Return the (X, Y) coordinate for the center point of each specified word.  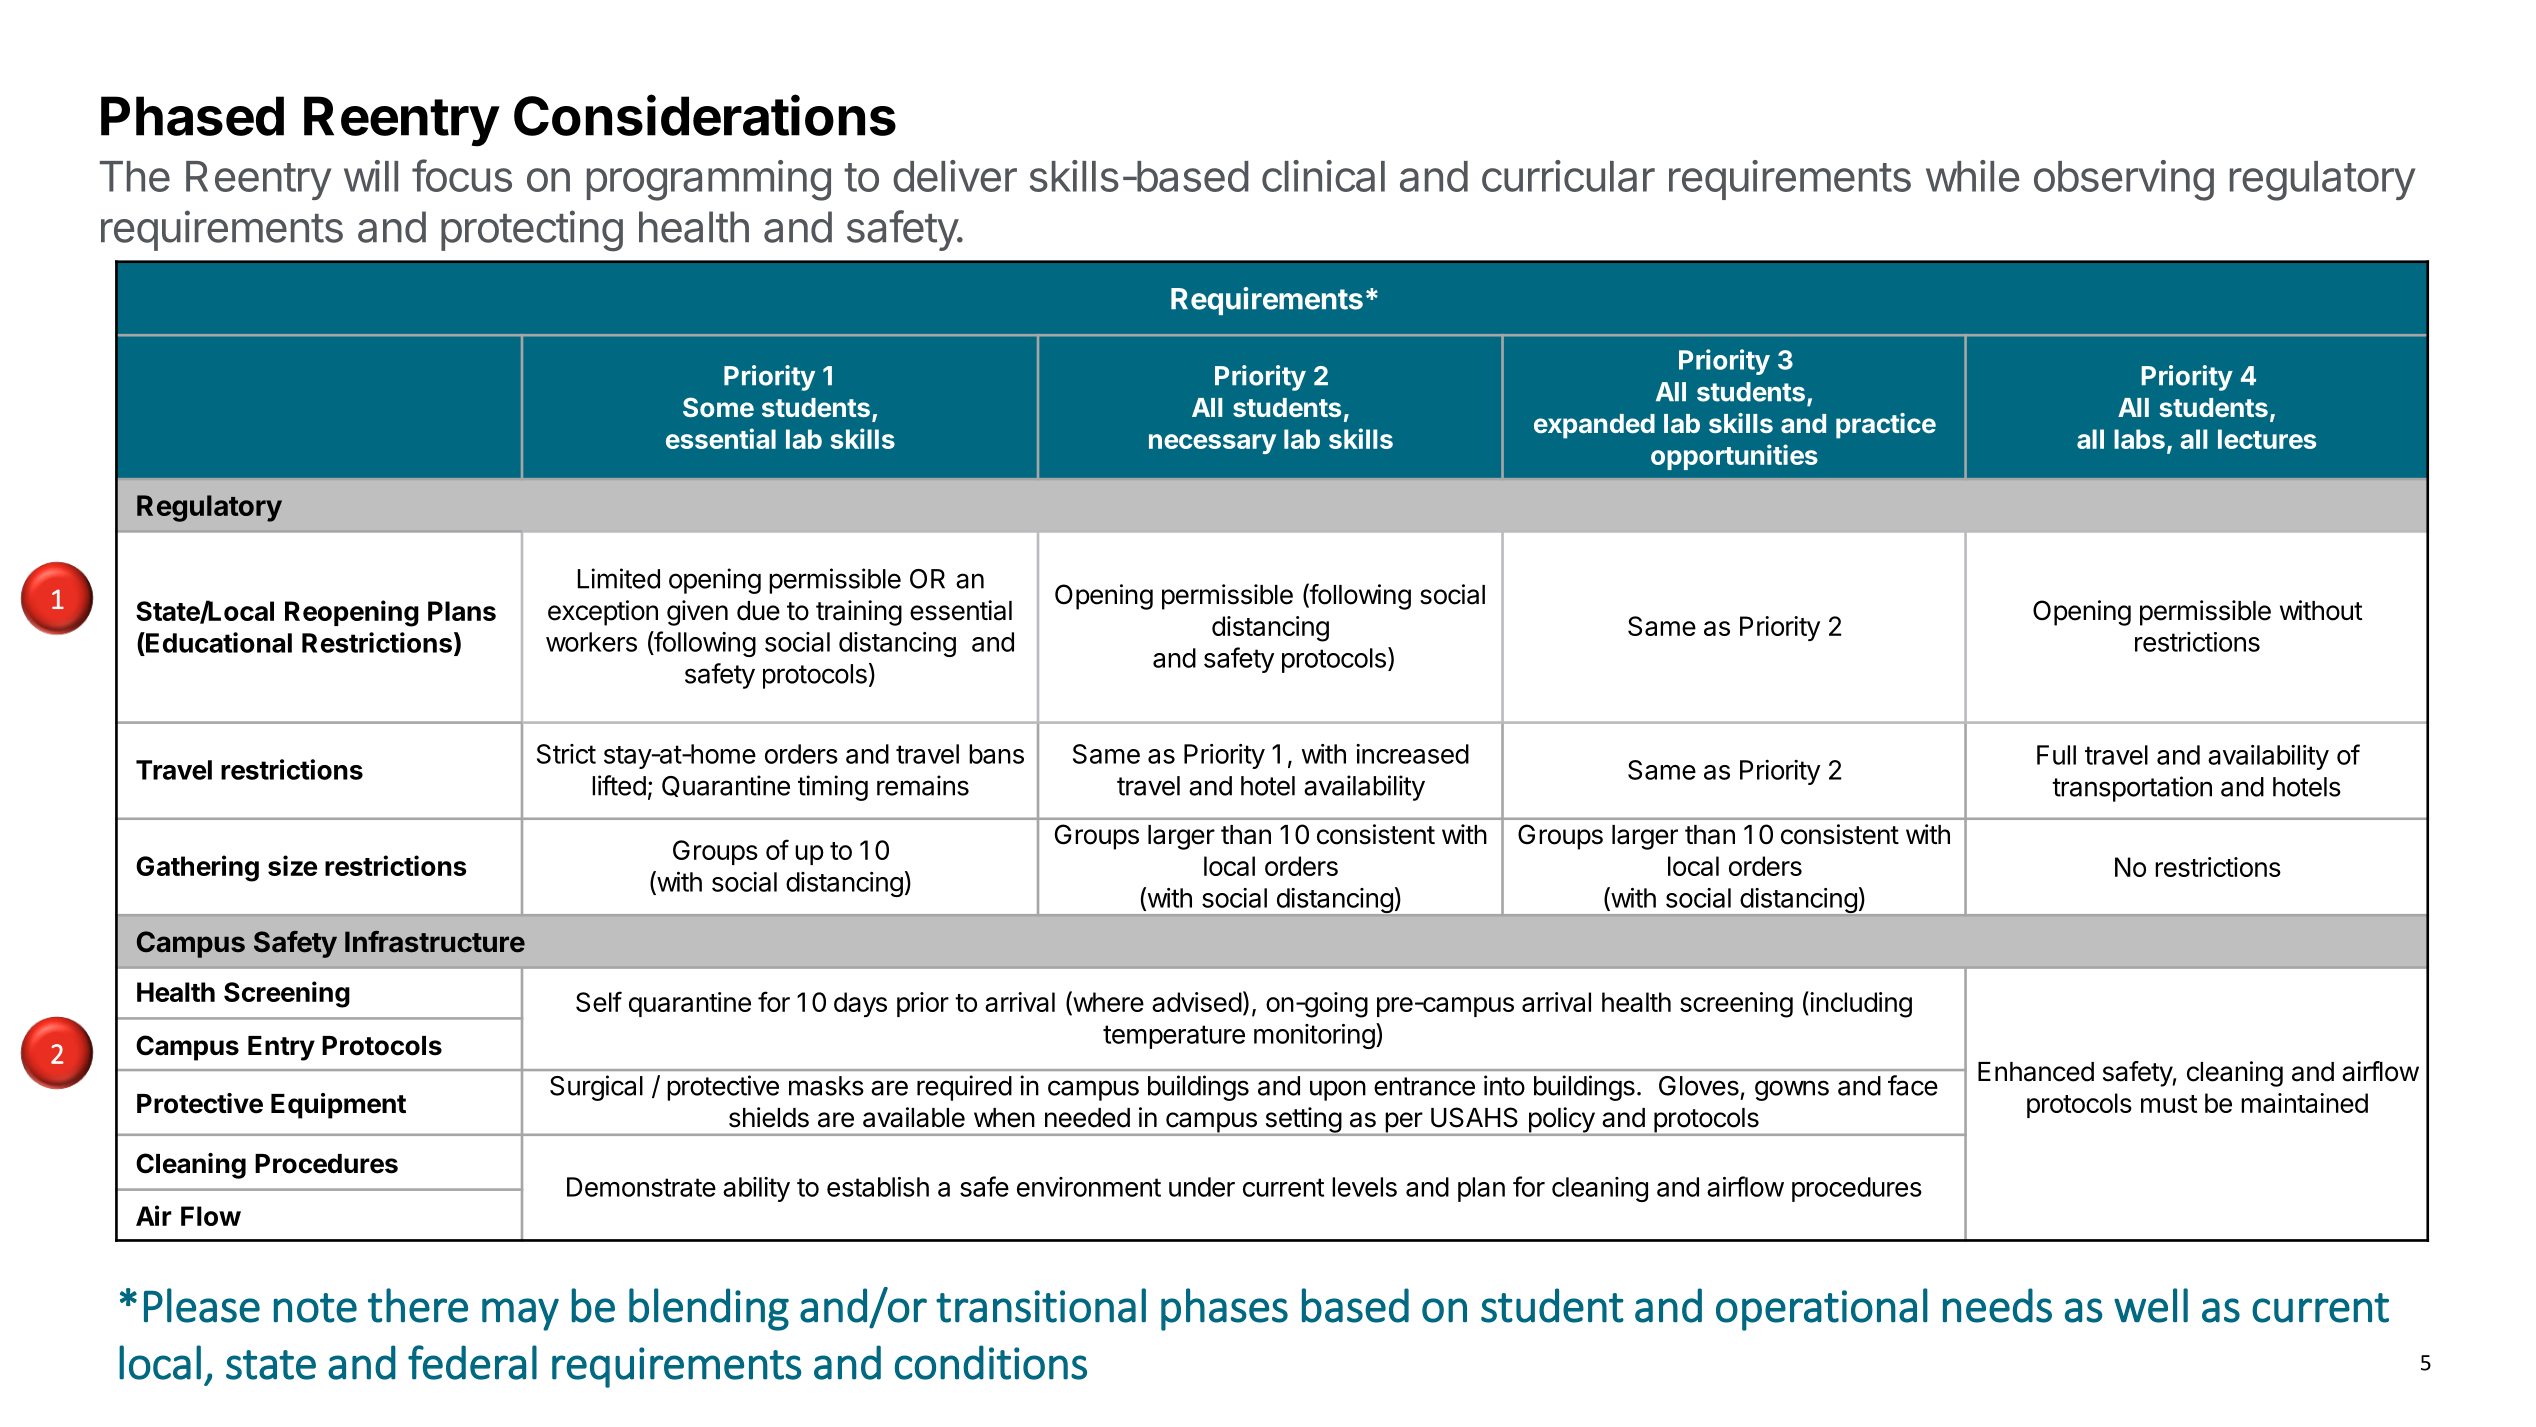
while (1972, 176)
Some (718, 407)
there (418, 1305)
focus (462, 175)
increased (1412, 754)
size (292, 865)
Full (2056, 755)
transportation (2132, 789)
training (859, 613)
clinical (1323, 176)
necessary (1212, 444)
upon (1338, 1090)
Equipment (338, 1106)
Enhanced (2036, 1072)
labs (2139, 439)
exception (603, 613)
